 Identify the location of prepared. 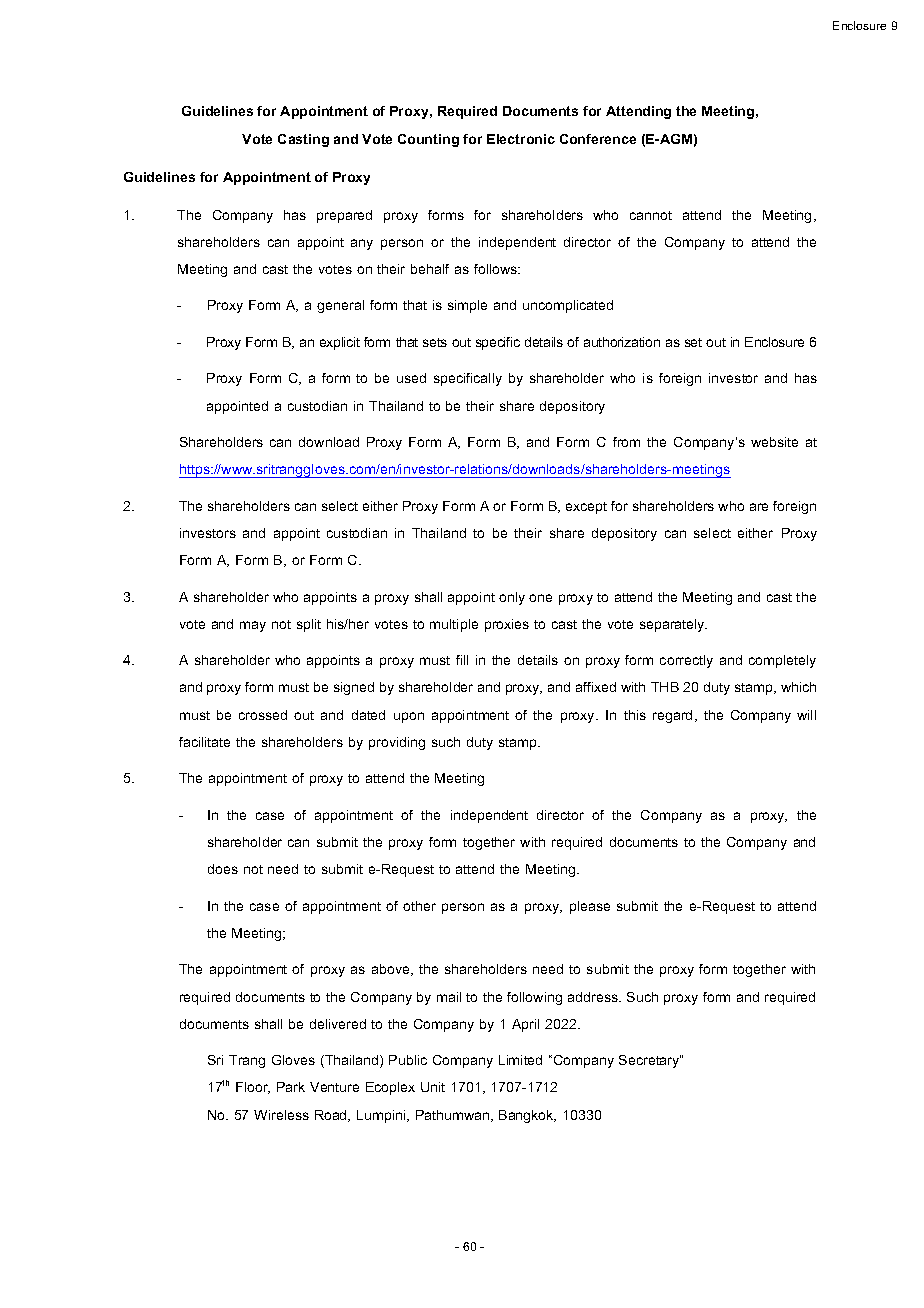
(344, 216).
